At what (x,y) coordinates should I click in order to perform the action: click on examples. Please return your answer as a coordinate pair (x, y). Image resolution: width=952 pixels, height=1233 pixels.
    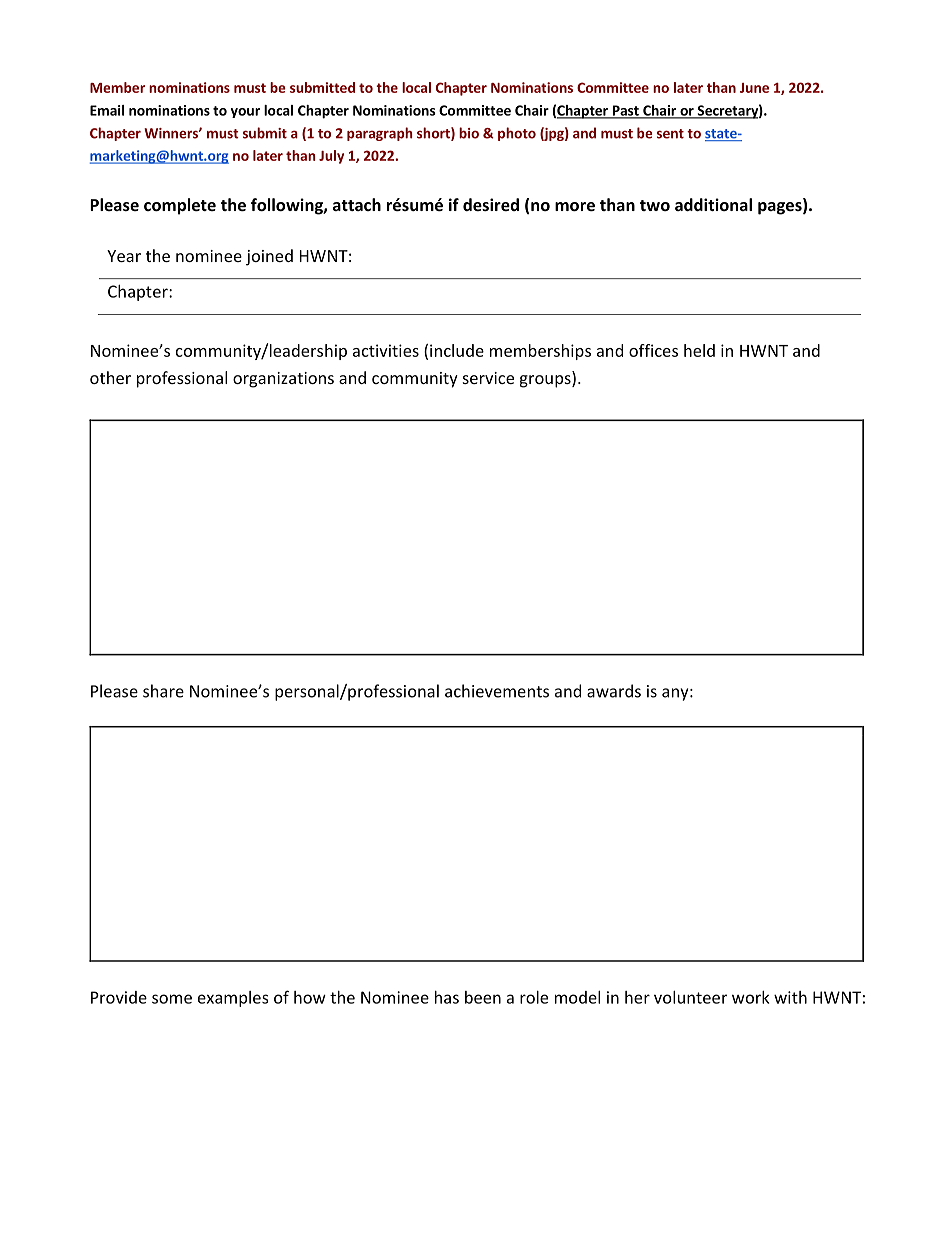
    Looking at the image, I should click on (233, 999).
